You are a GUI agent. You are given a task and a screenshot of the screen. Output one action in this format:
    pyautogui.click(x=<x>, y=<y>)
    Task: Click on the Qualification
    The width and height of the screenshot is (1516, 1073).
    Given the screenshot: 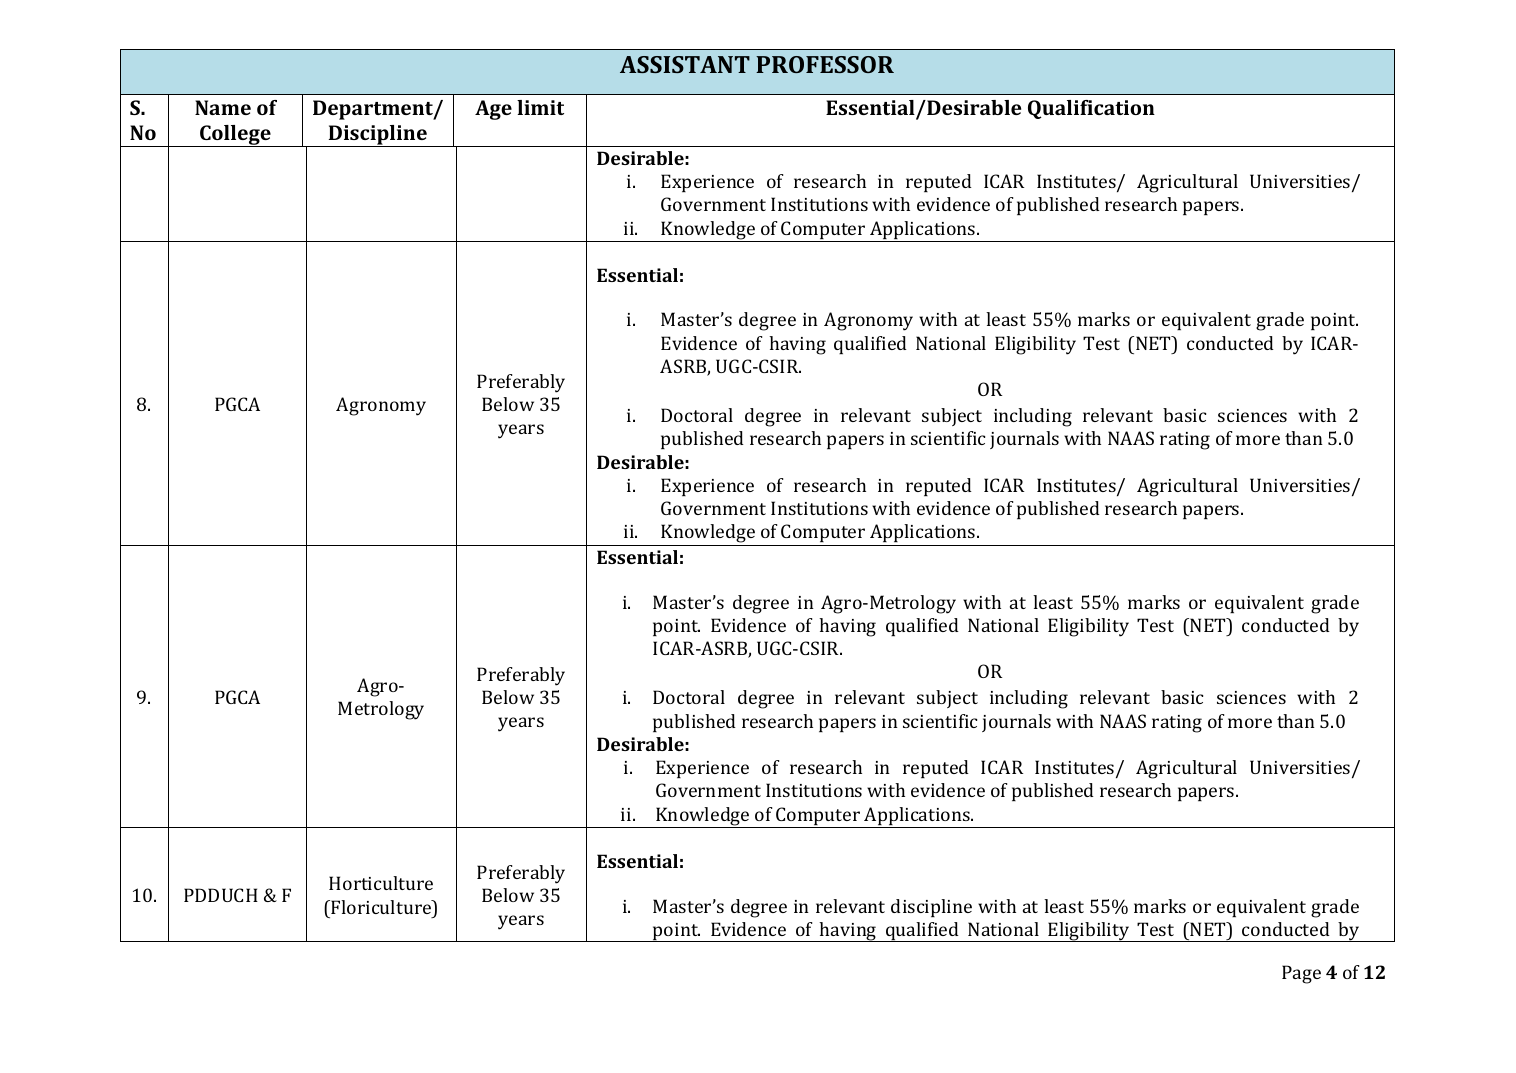 What is the action you would take?
    pyautogui.click(x=1091, y=109)
